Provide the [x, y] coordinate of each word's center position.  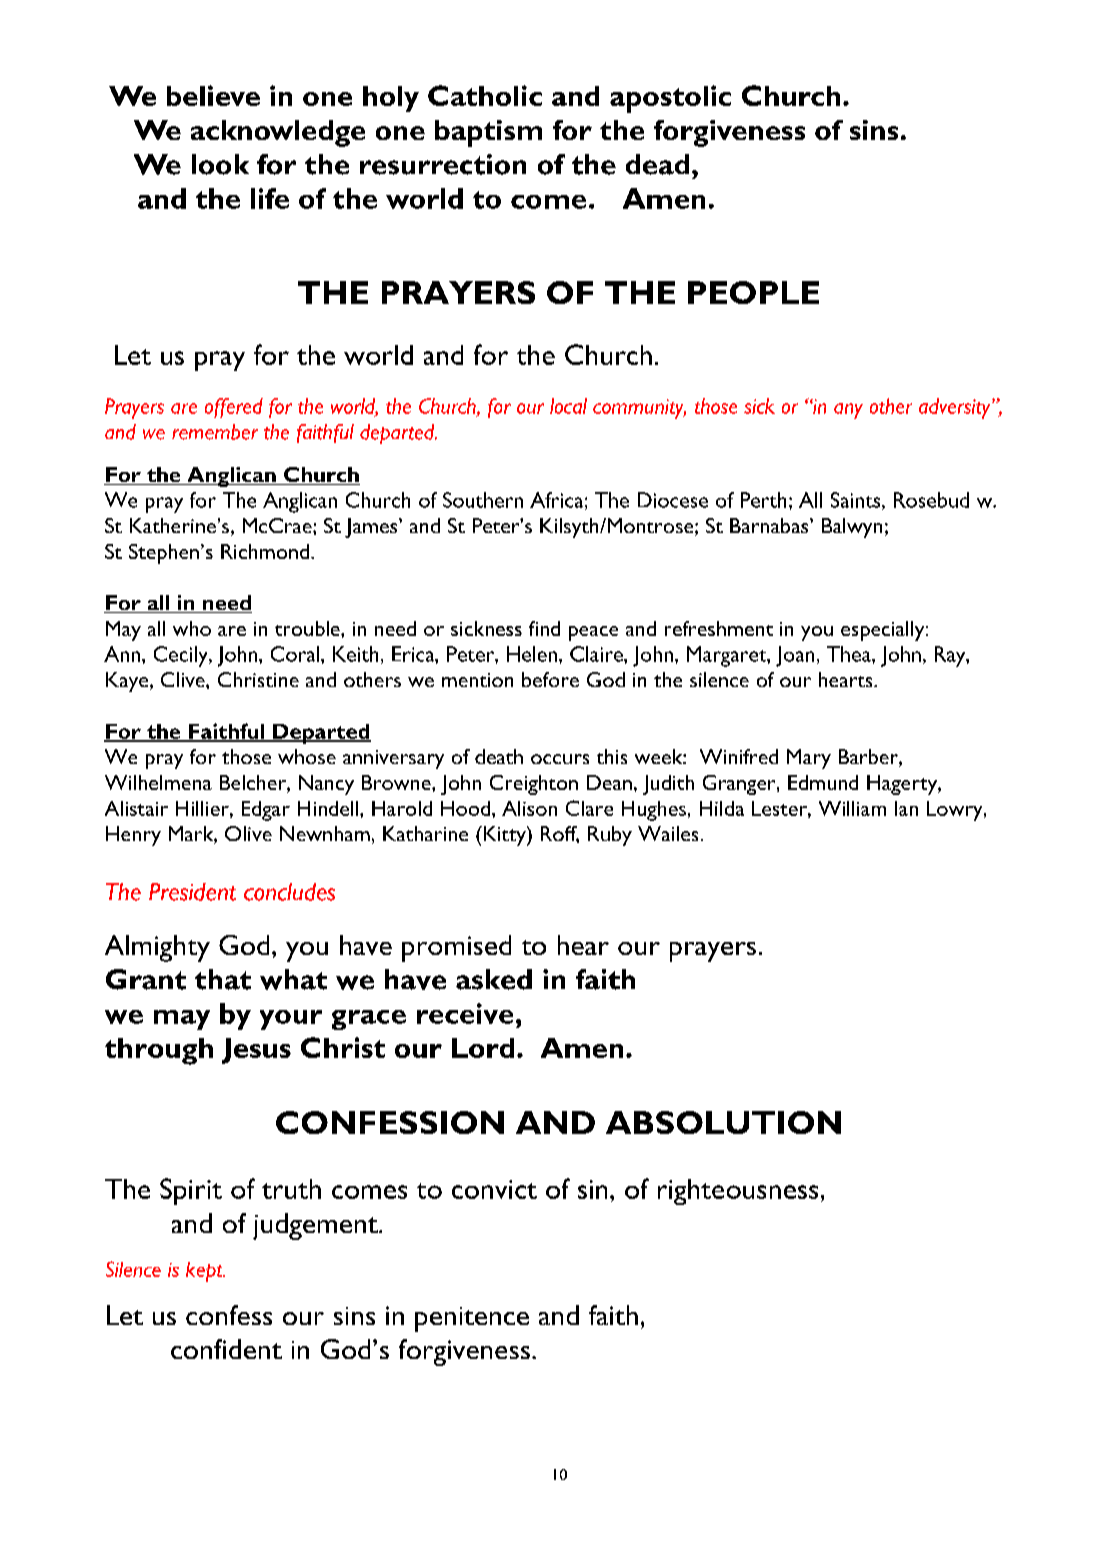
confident [226, 1349]
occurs [560, 759]
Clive [184, 679]
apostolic [670, 99]
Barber [869, 758]
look [220, 164]
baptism [488, 133]
